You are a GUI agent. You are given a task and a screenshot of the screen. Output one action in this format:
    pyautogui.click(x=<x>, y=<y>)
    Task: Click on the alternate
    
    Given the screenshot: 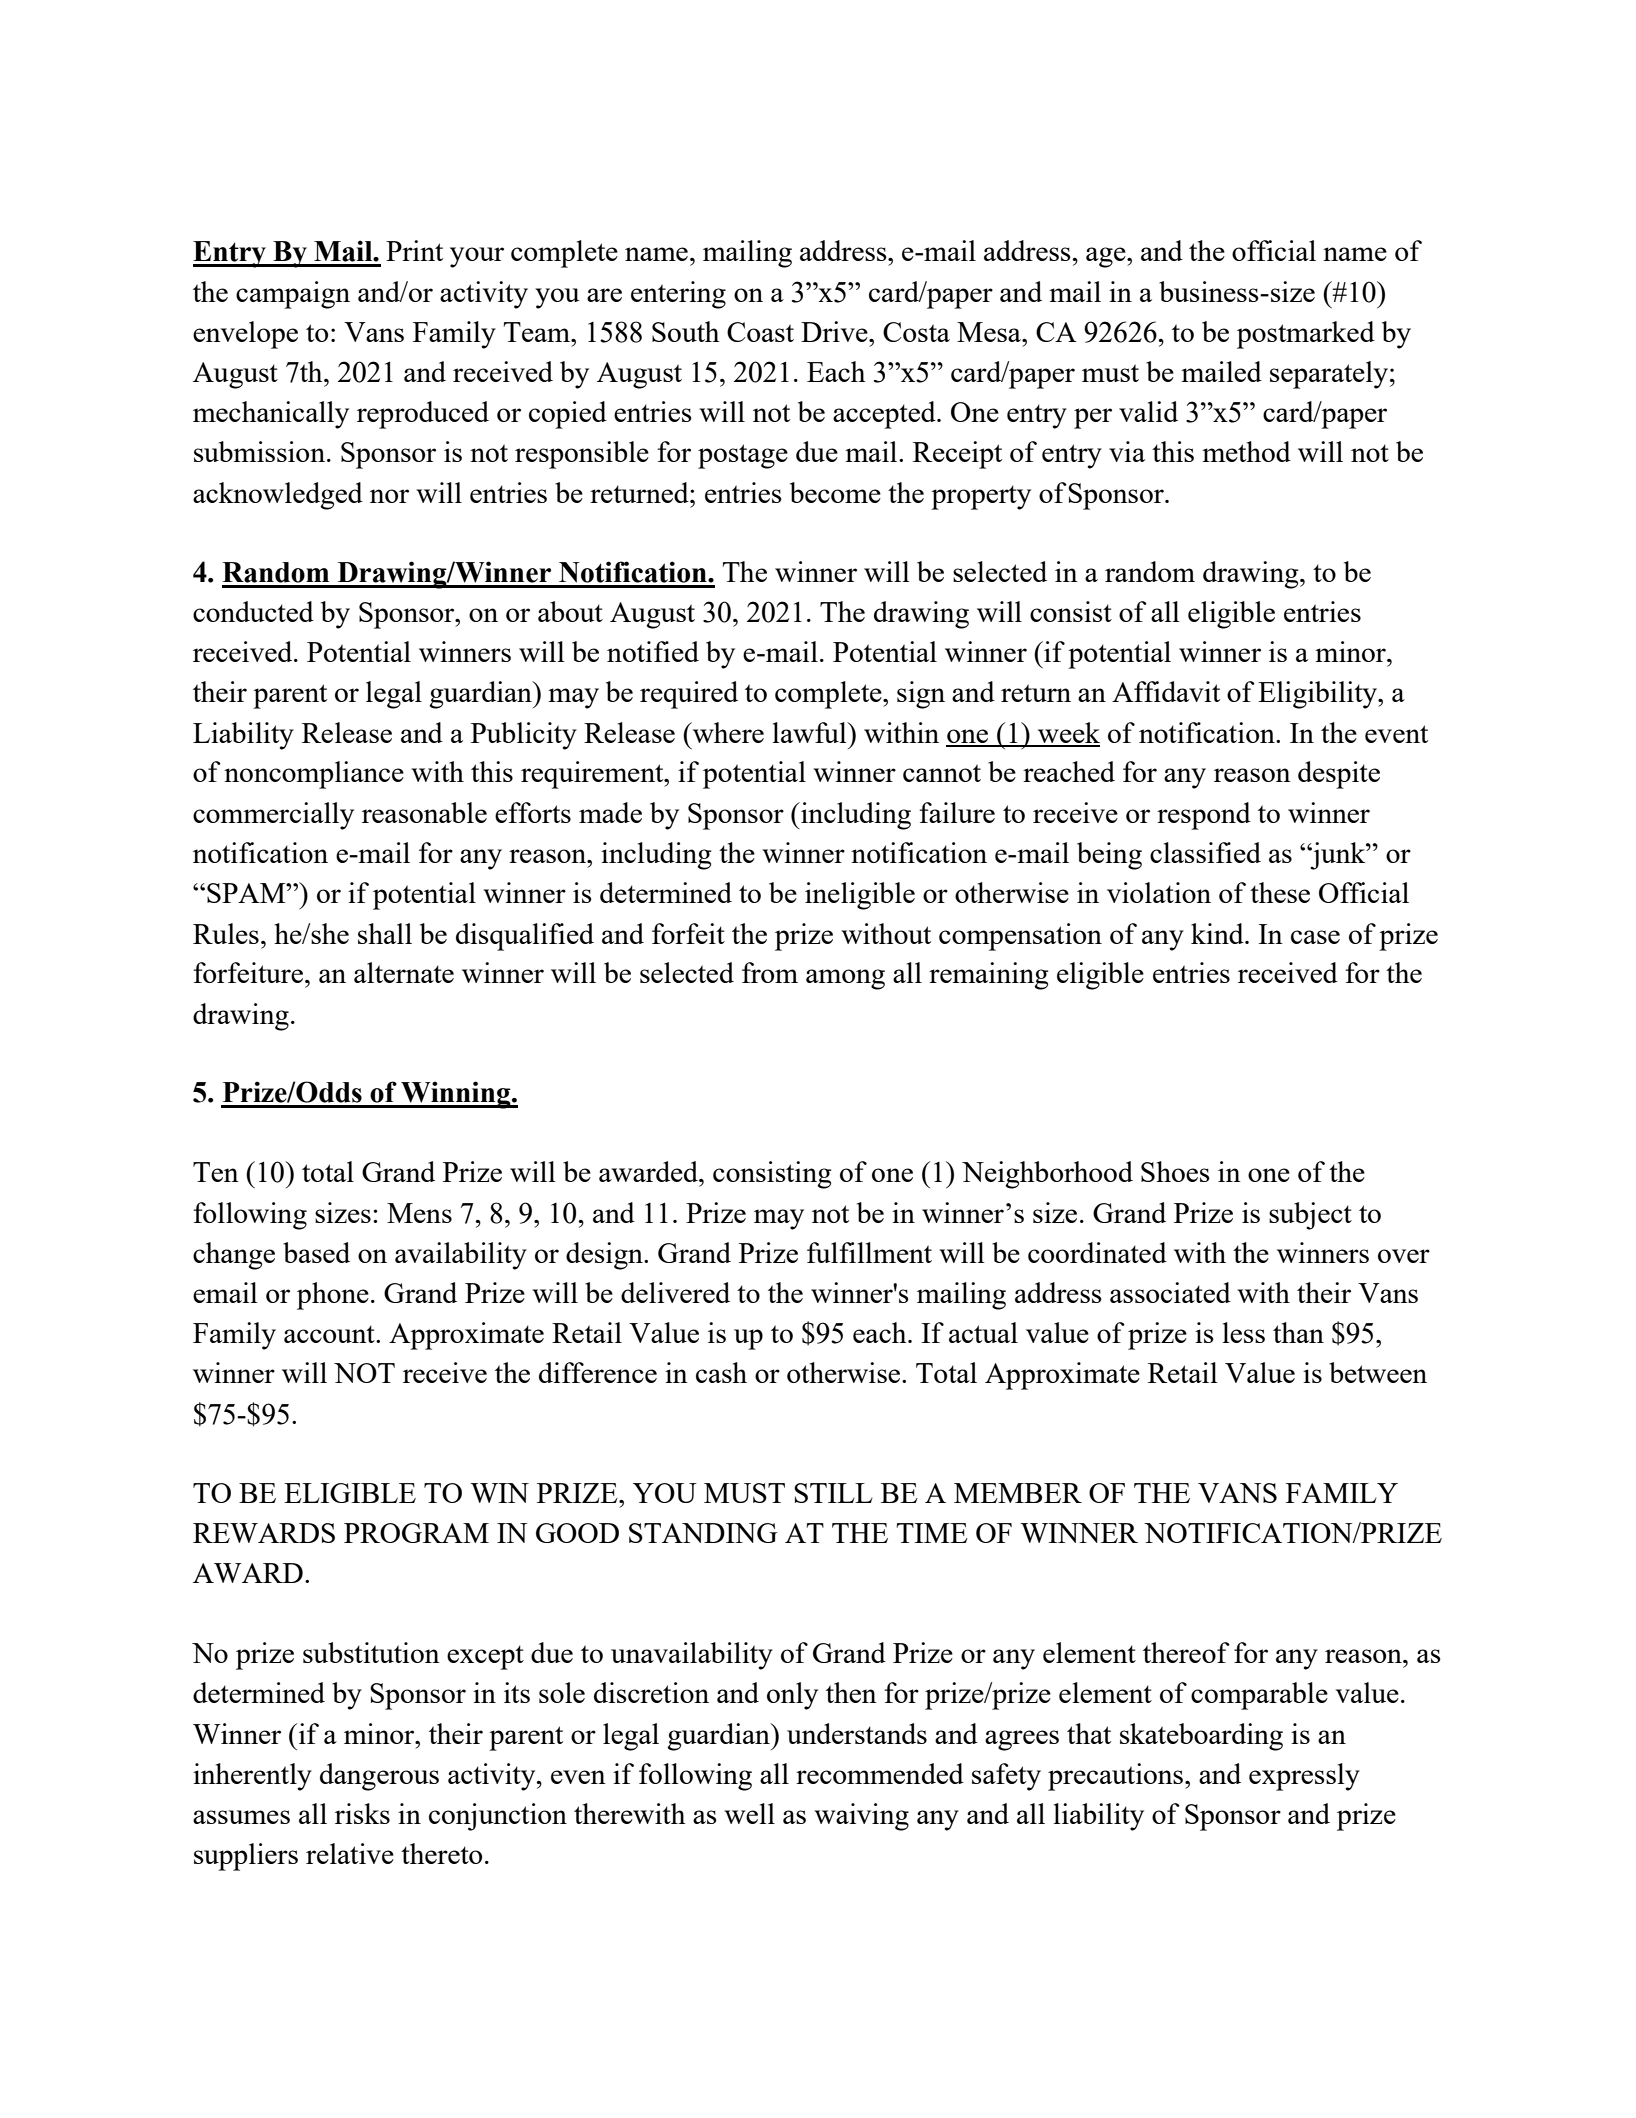 What is the action you would take?
    pyautogui.click(x=404, y=972)
